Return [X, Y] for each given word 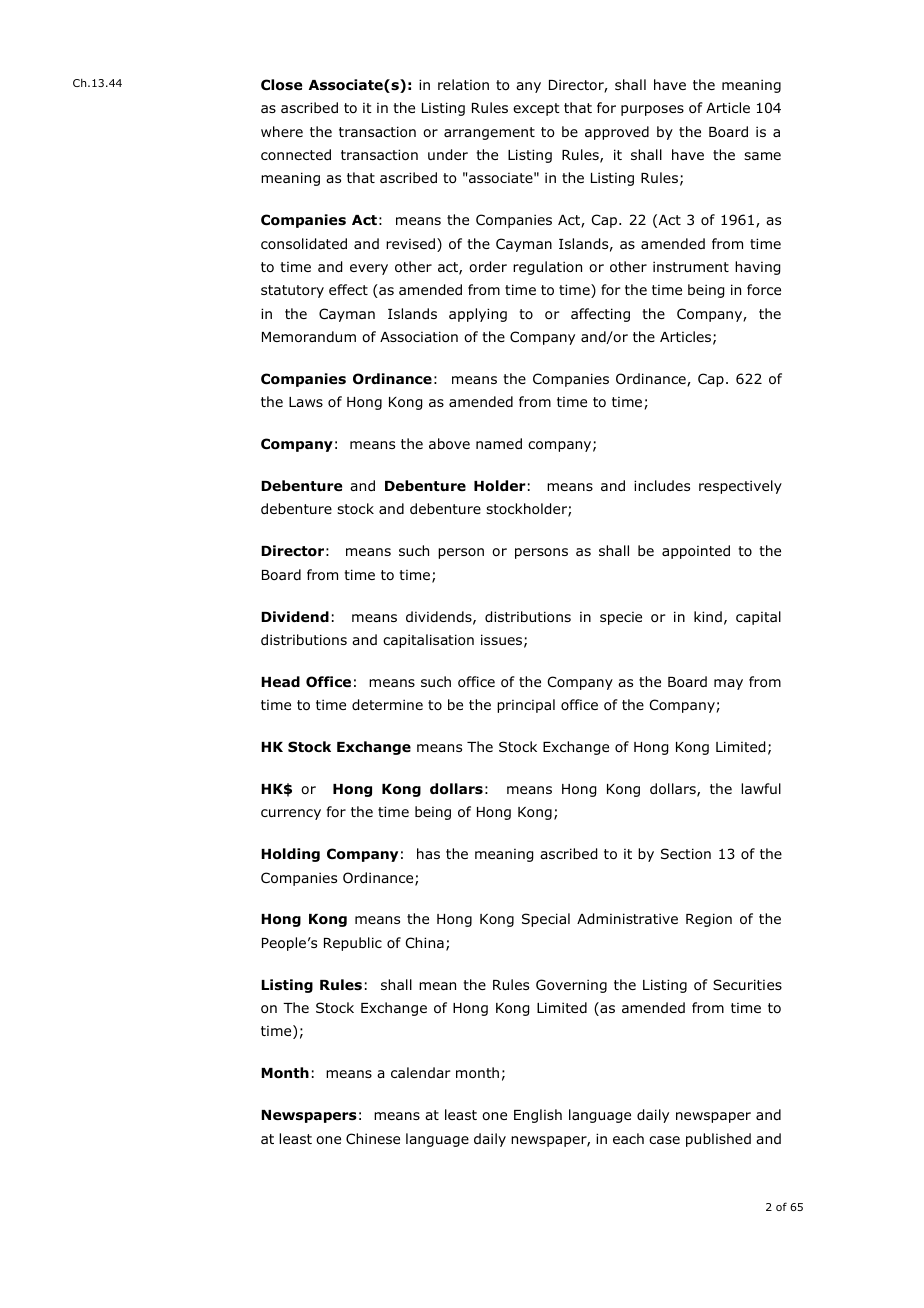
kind [708, 616]
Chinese [373, 1138]
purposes [652, 110]
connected [296, 154]
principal [526, 706]
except [536, 109]
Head [280, 681]
